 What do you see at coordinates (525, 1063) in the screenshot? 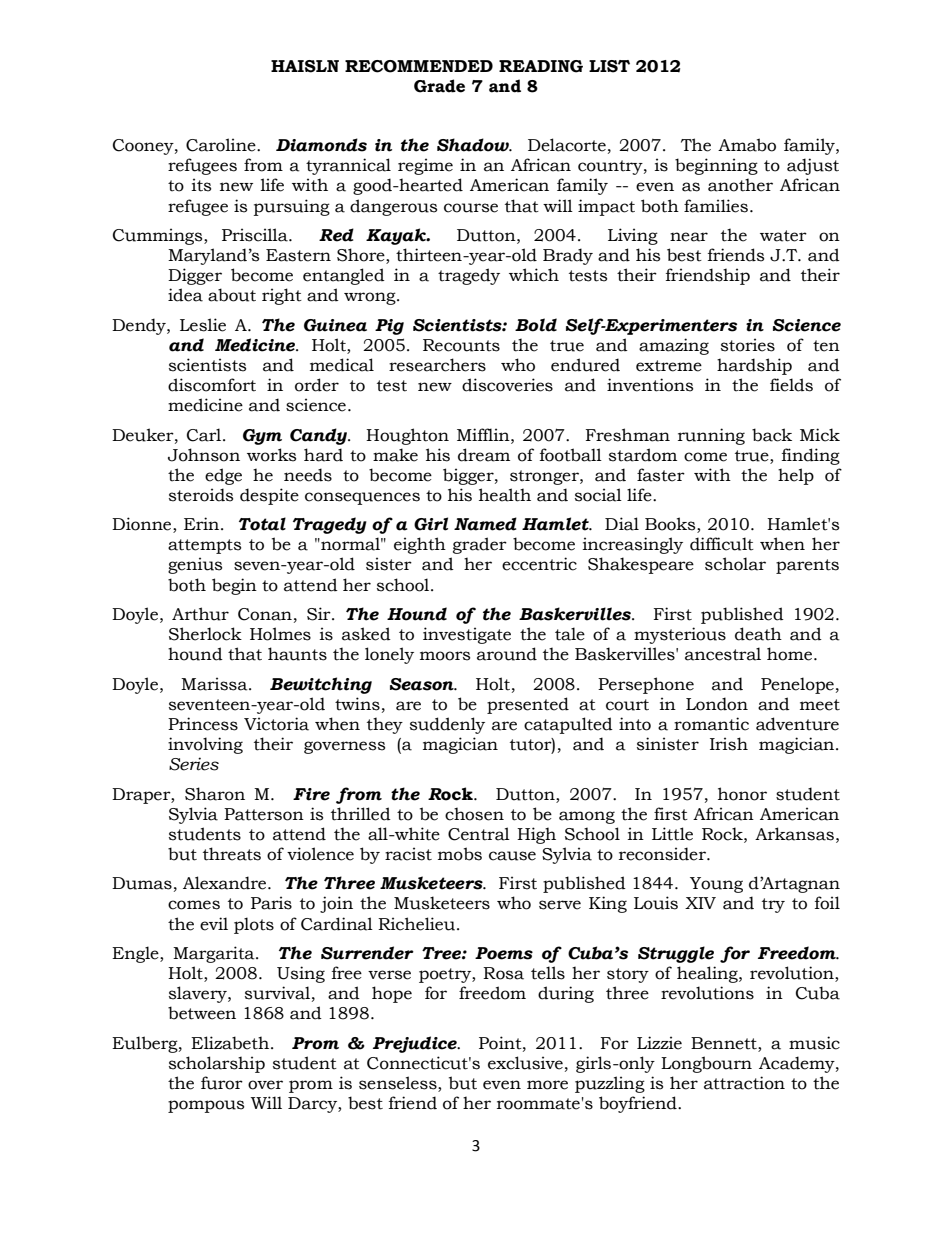
I see `exclusive` at bounding box center [525, 1063].
